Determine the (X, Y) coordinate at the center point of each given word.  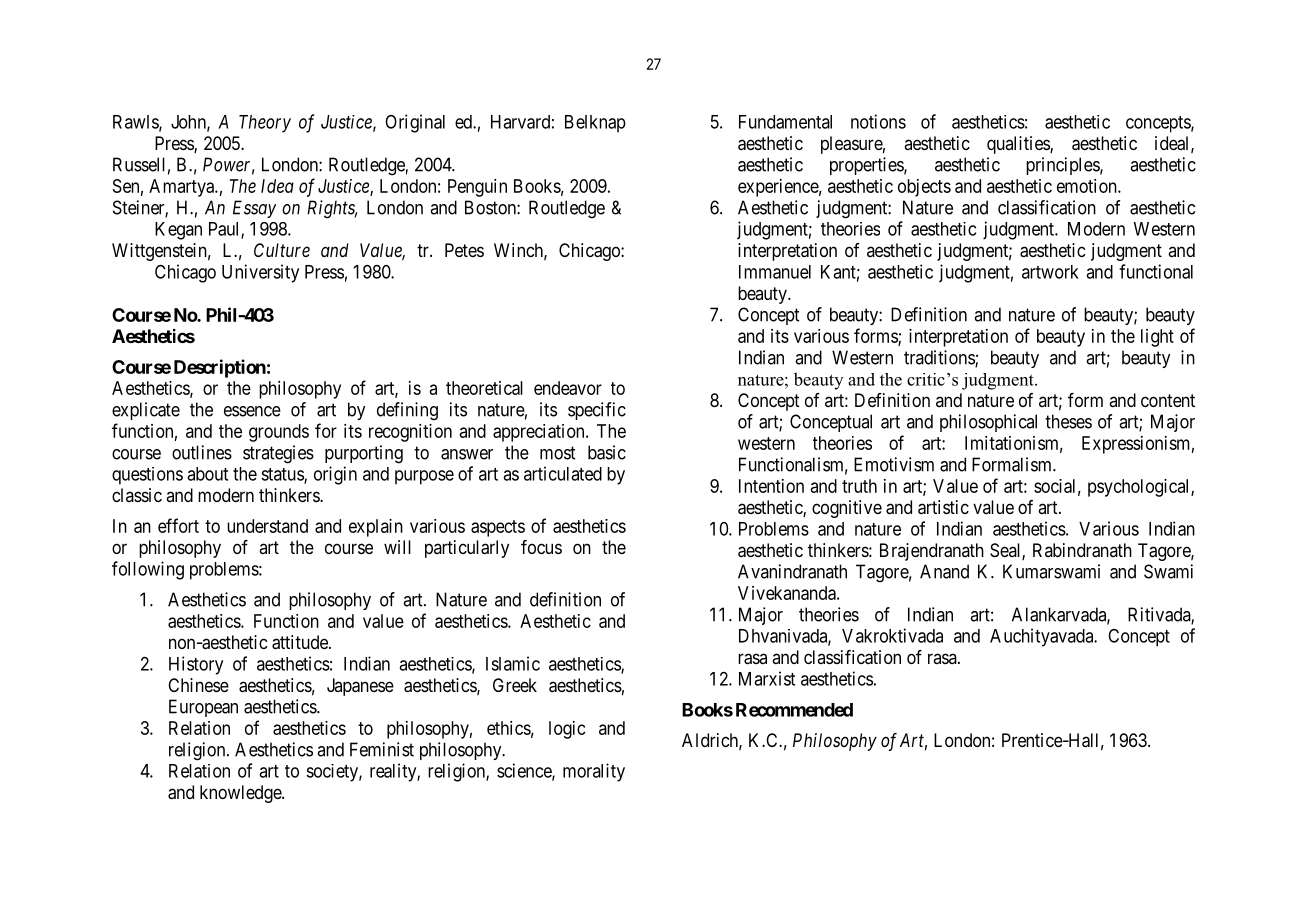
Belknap (595, 124)
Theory (265, 124)
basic (607, 452)
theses (1068, 421)
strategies (278, 454)
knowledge (241, 794)
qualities (1019, 145)
